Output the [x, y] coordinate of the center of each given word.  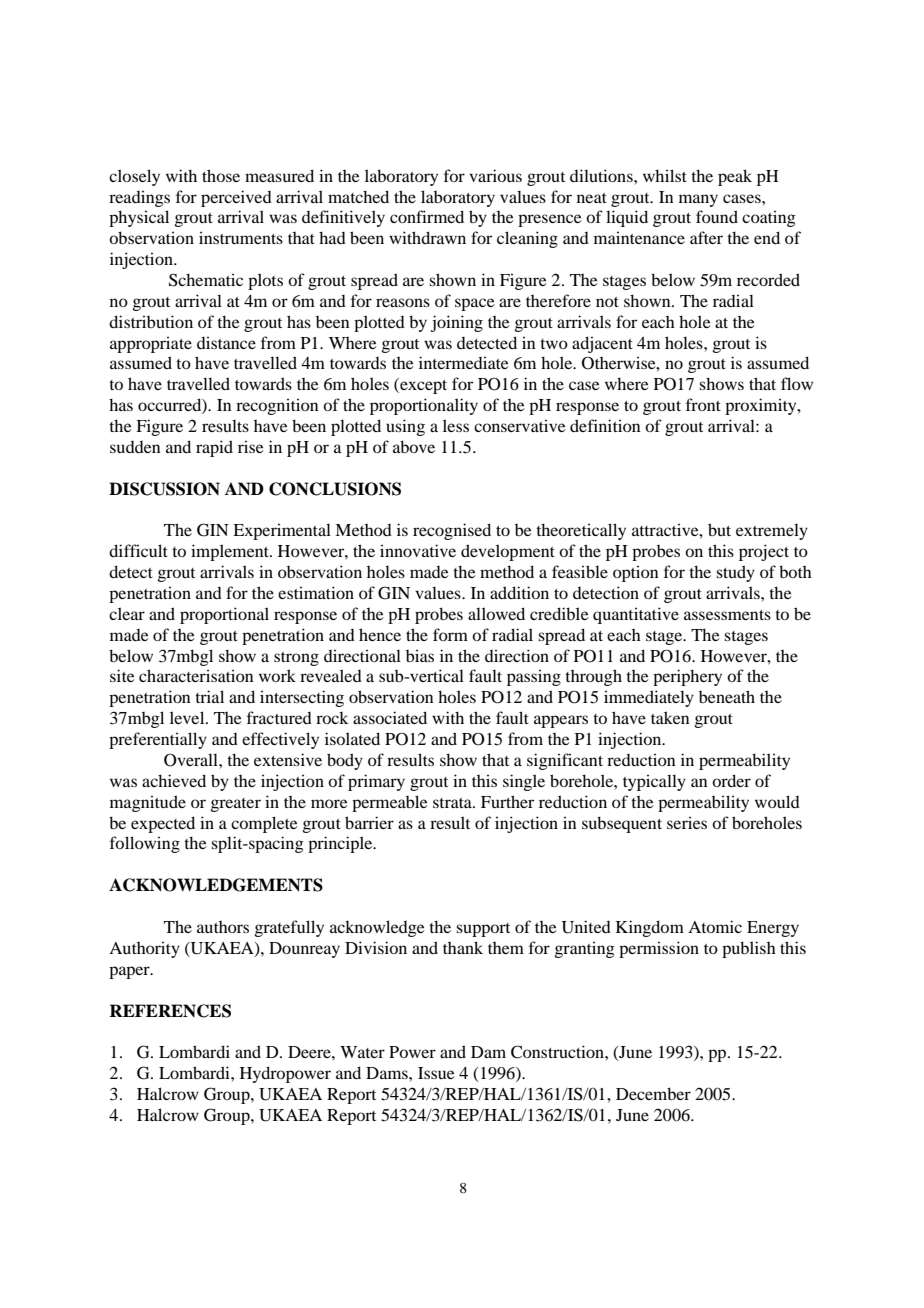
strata [453, 803]
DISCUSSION [164, 489]
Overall [192, 760]
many [698, 200]
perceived [236, 198]
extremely [772, 531]
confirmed [427, 216]
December [653, 1093]
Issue [436, 1073]
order [731, 780]
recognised [452, 531]
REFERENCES [170, 1011]
